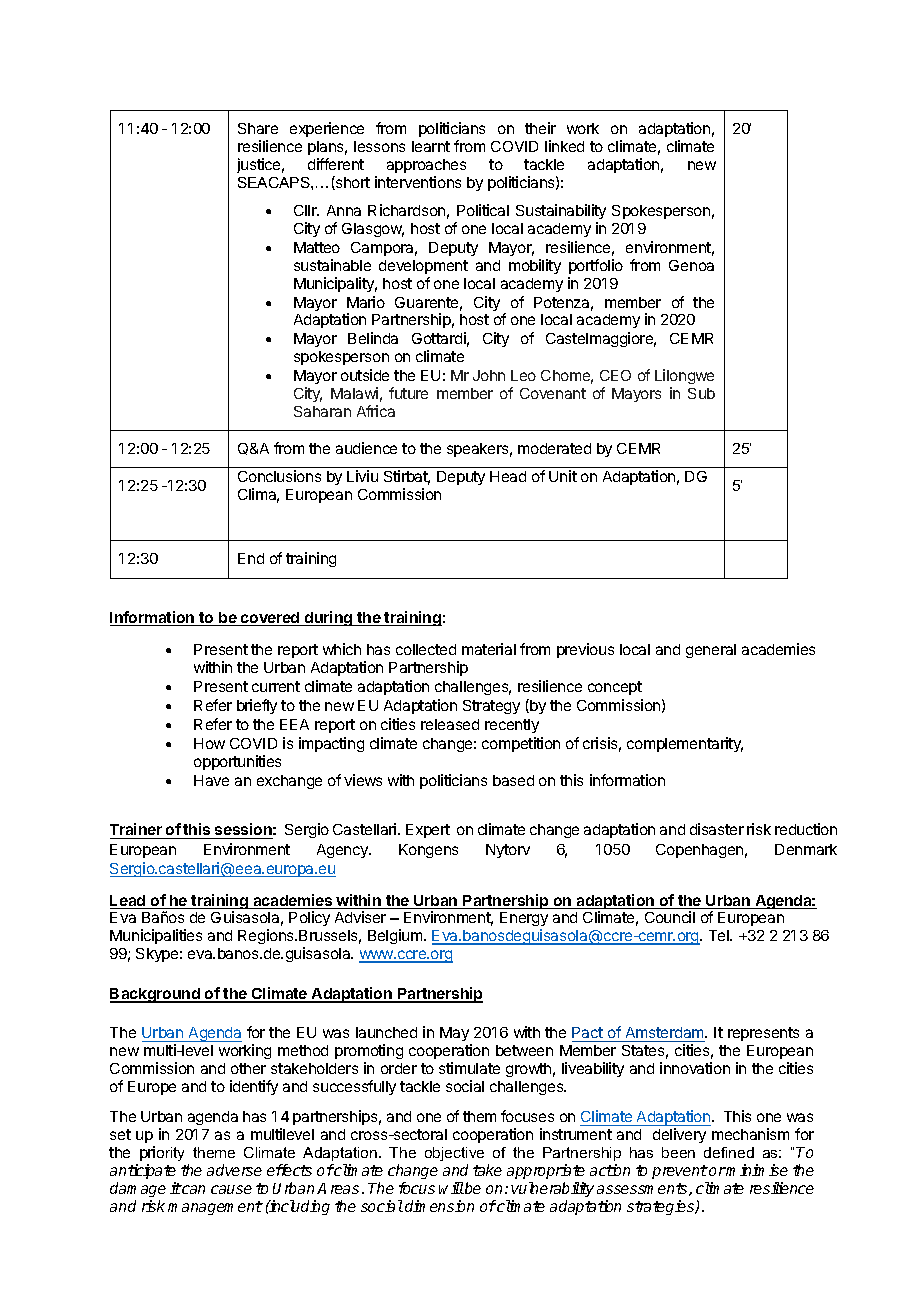 This screenshot has width=924, height=1308. I want to click on will, so click(451, 1188).
